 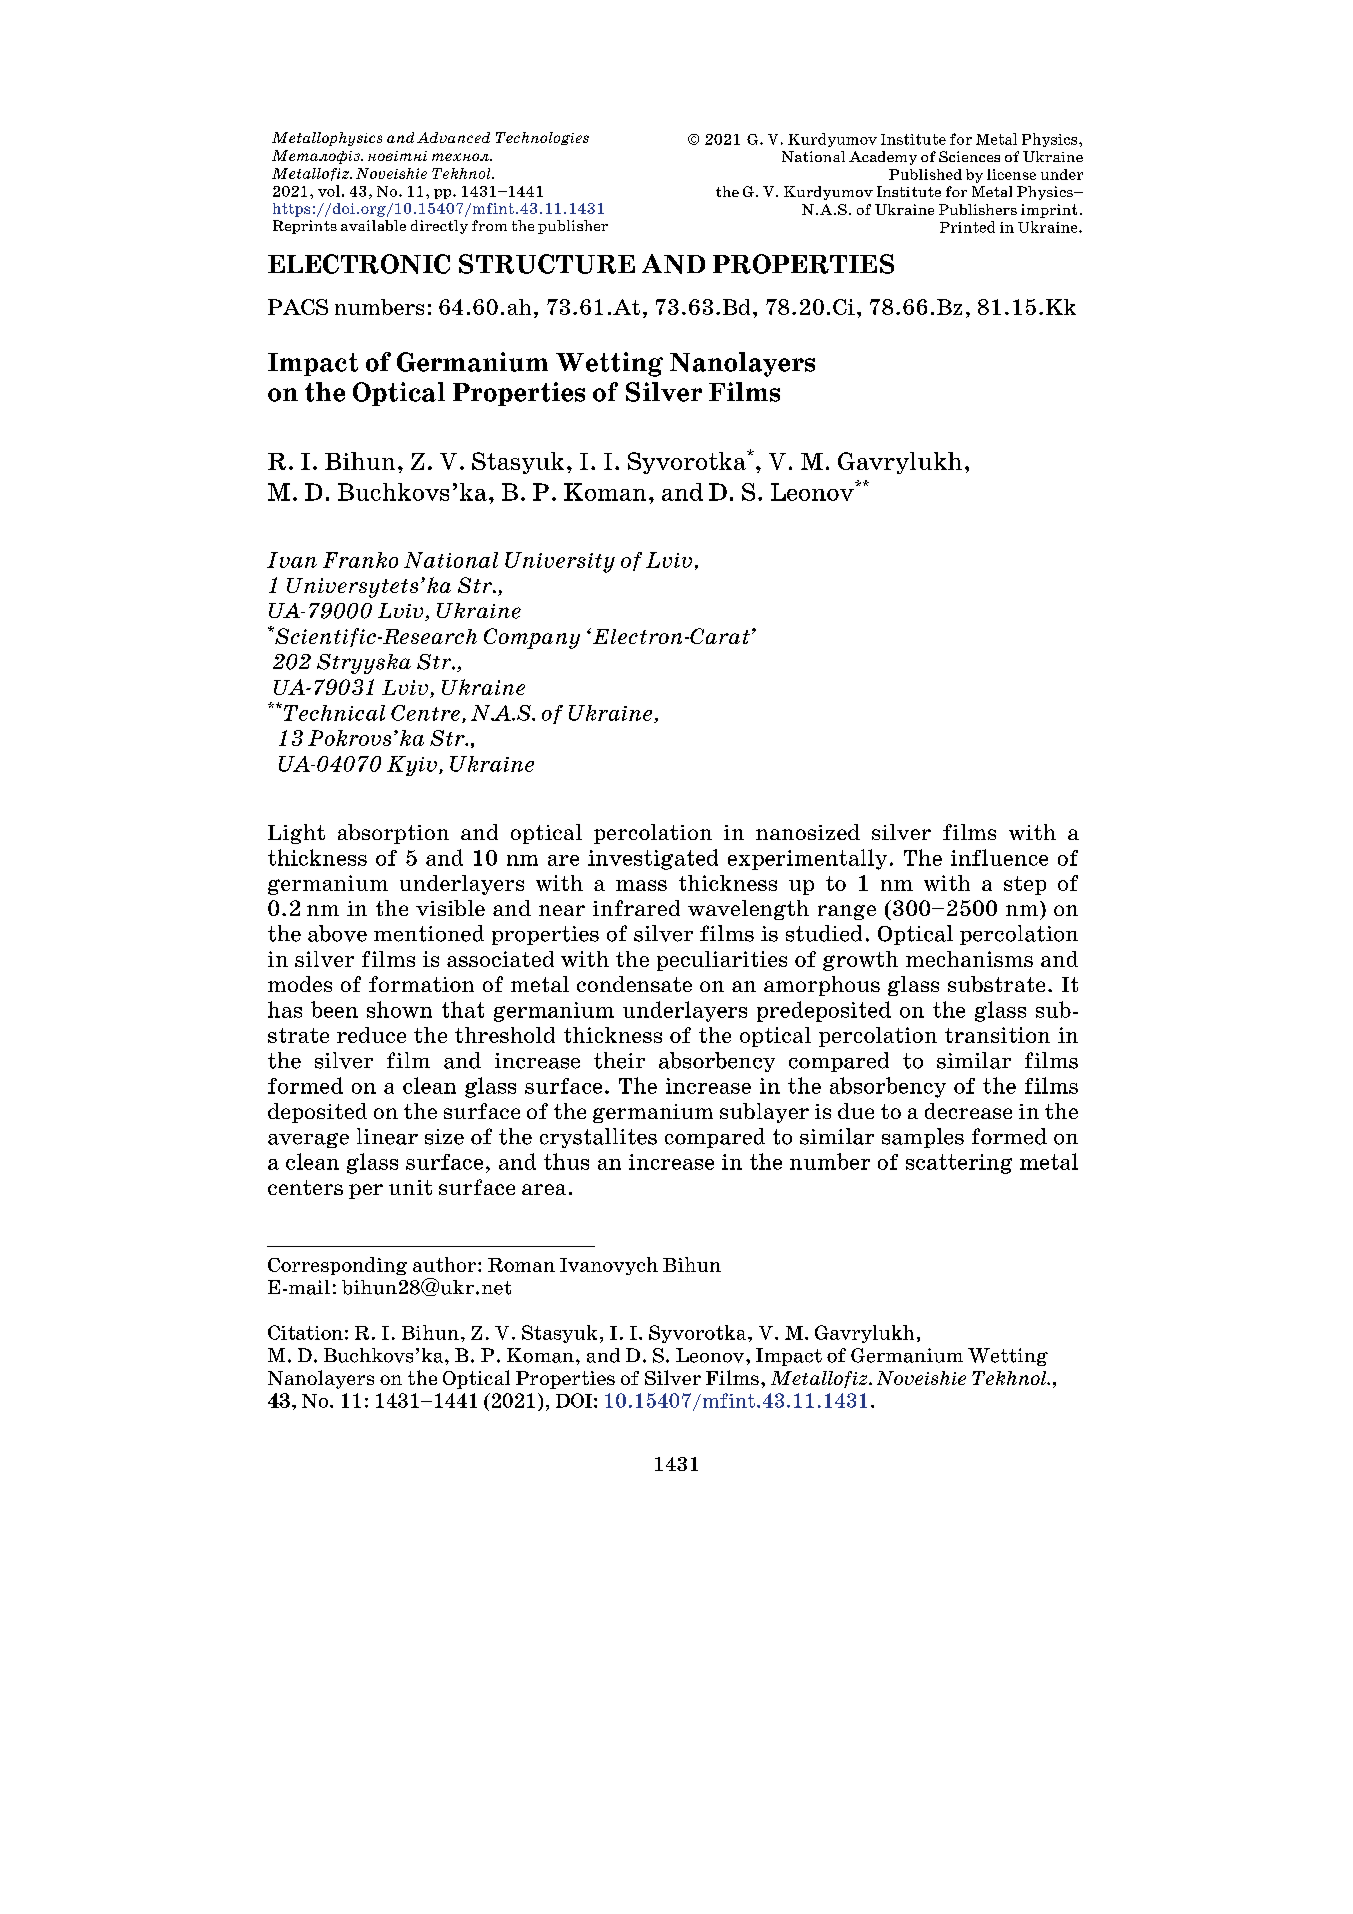 I want to click on Kyiv, so click(x=412, y=766).
